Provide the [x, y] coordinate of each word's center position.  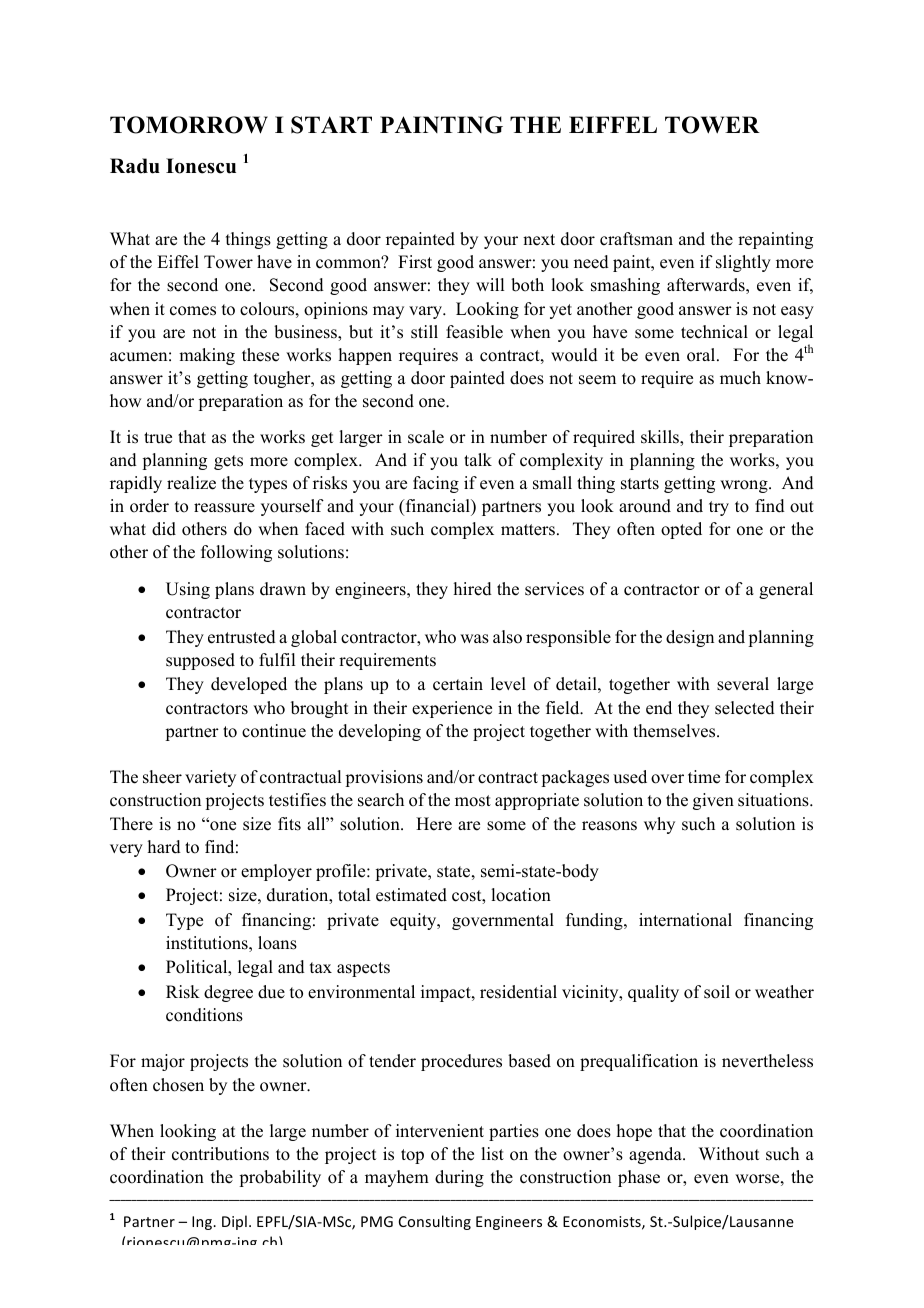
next [539, 240]
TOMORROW [189, 125]
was [474, 639]
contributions [220, 1154]
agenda [656, 1155]
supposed [200, 661]
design [690, 638]
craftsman [636, 239]
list [492, 1154]
